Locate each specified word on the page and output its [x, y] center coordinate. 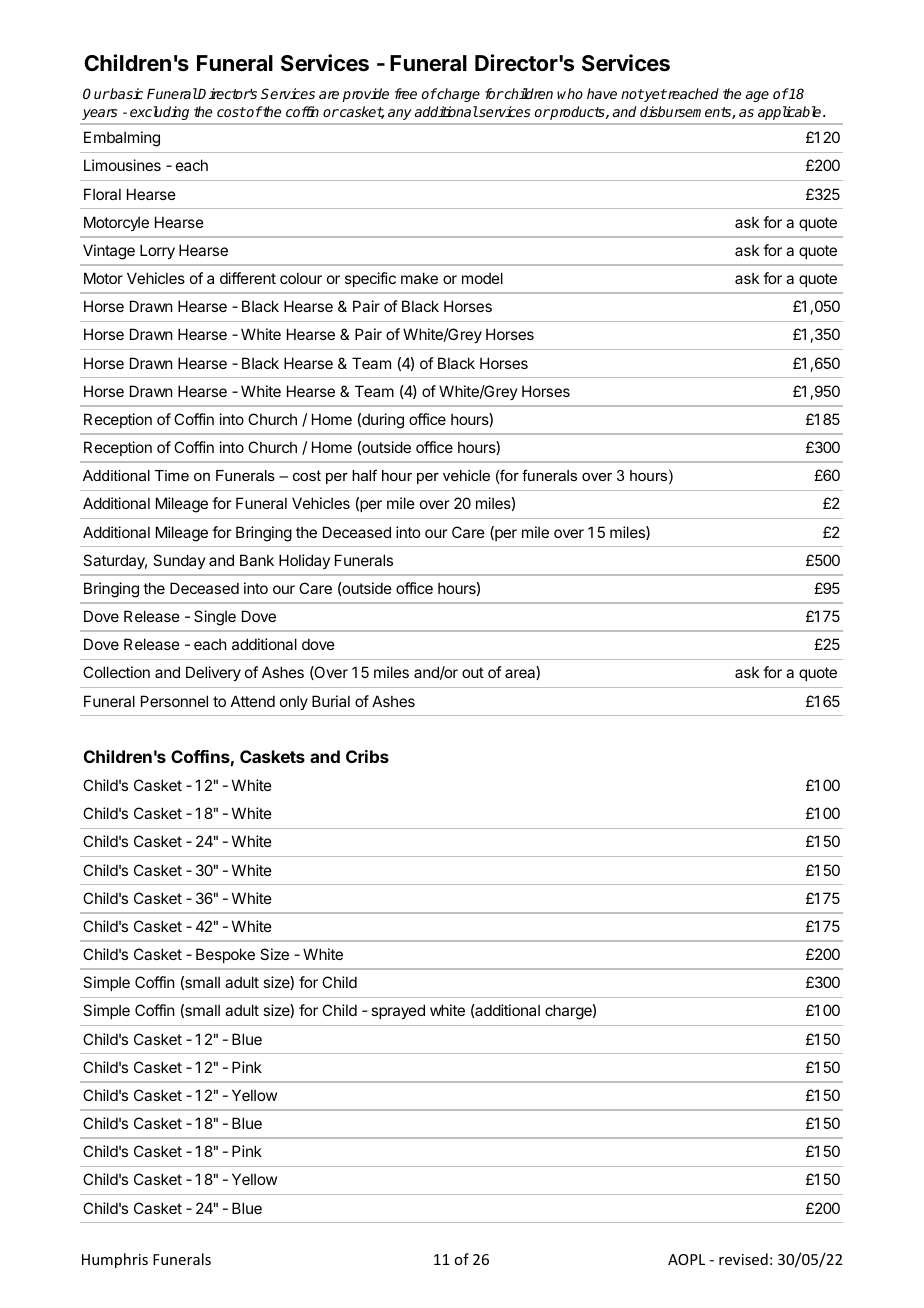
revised [743, 1259]
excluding [159, 113]
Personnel [174, 701]
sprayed [398, 1011]
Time [172, 475]
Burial [331, 701]
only [294, 702]
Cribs [367, 756]
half [364, 475]
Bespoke [225, 955]
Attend [253, 701]
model [482, 278]
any [399, 114]
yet [655, 95]
